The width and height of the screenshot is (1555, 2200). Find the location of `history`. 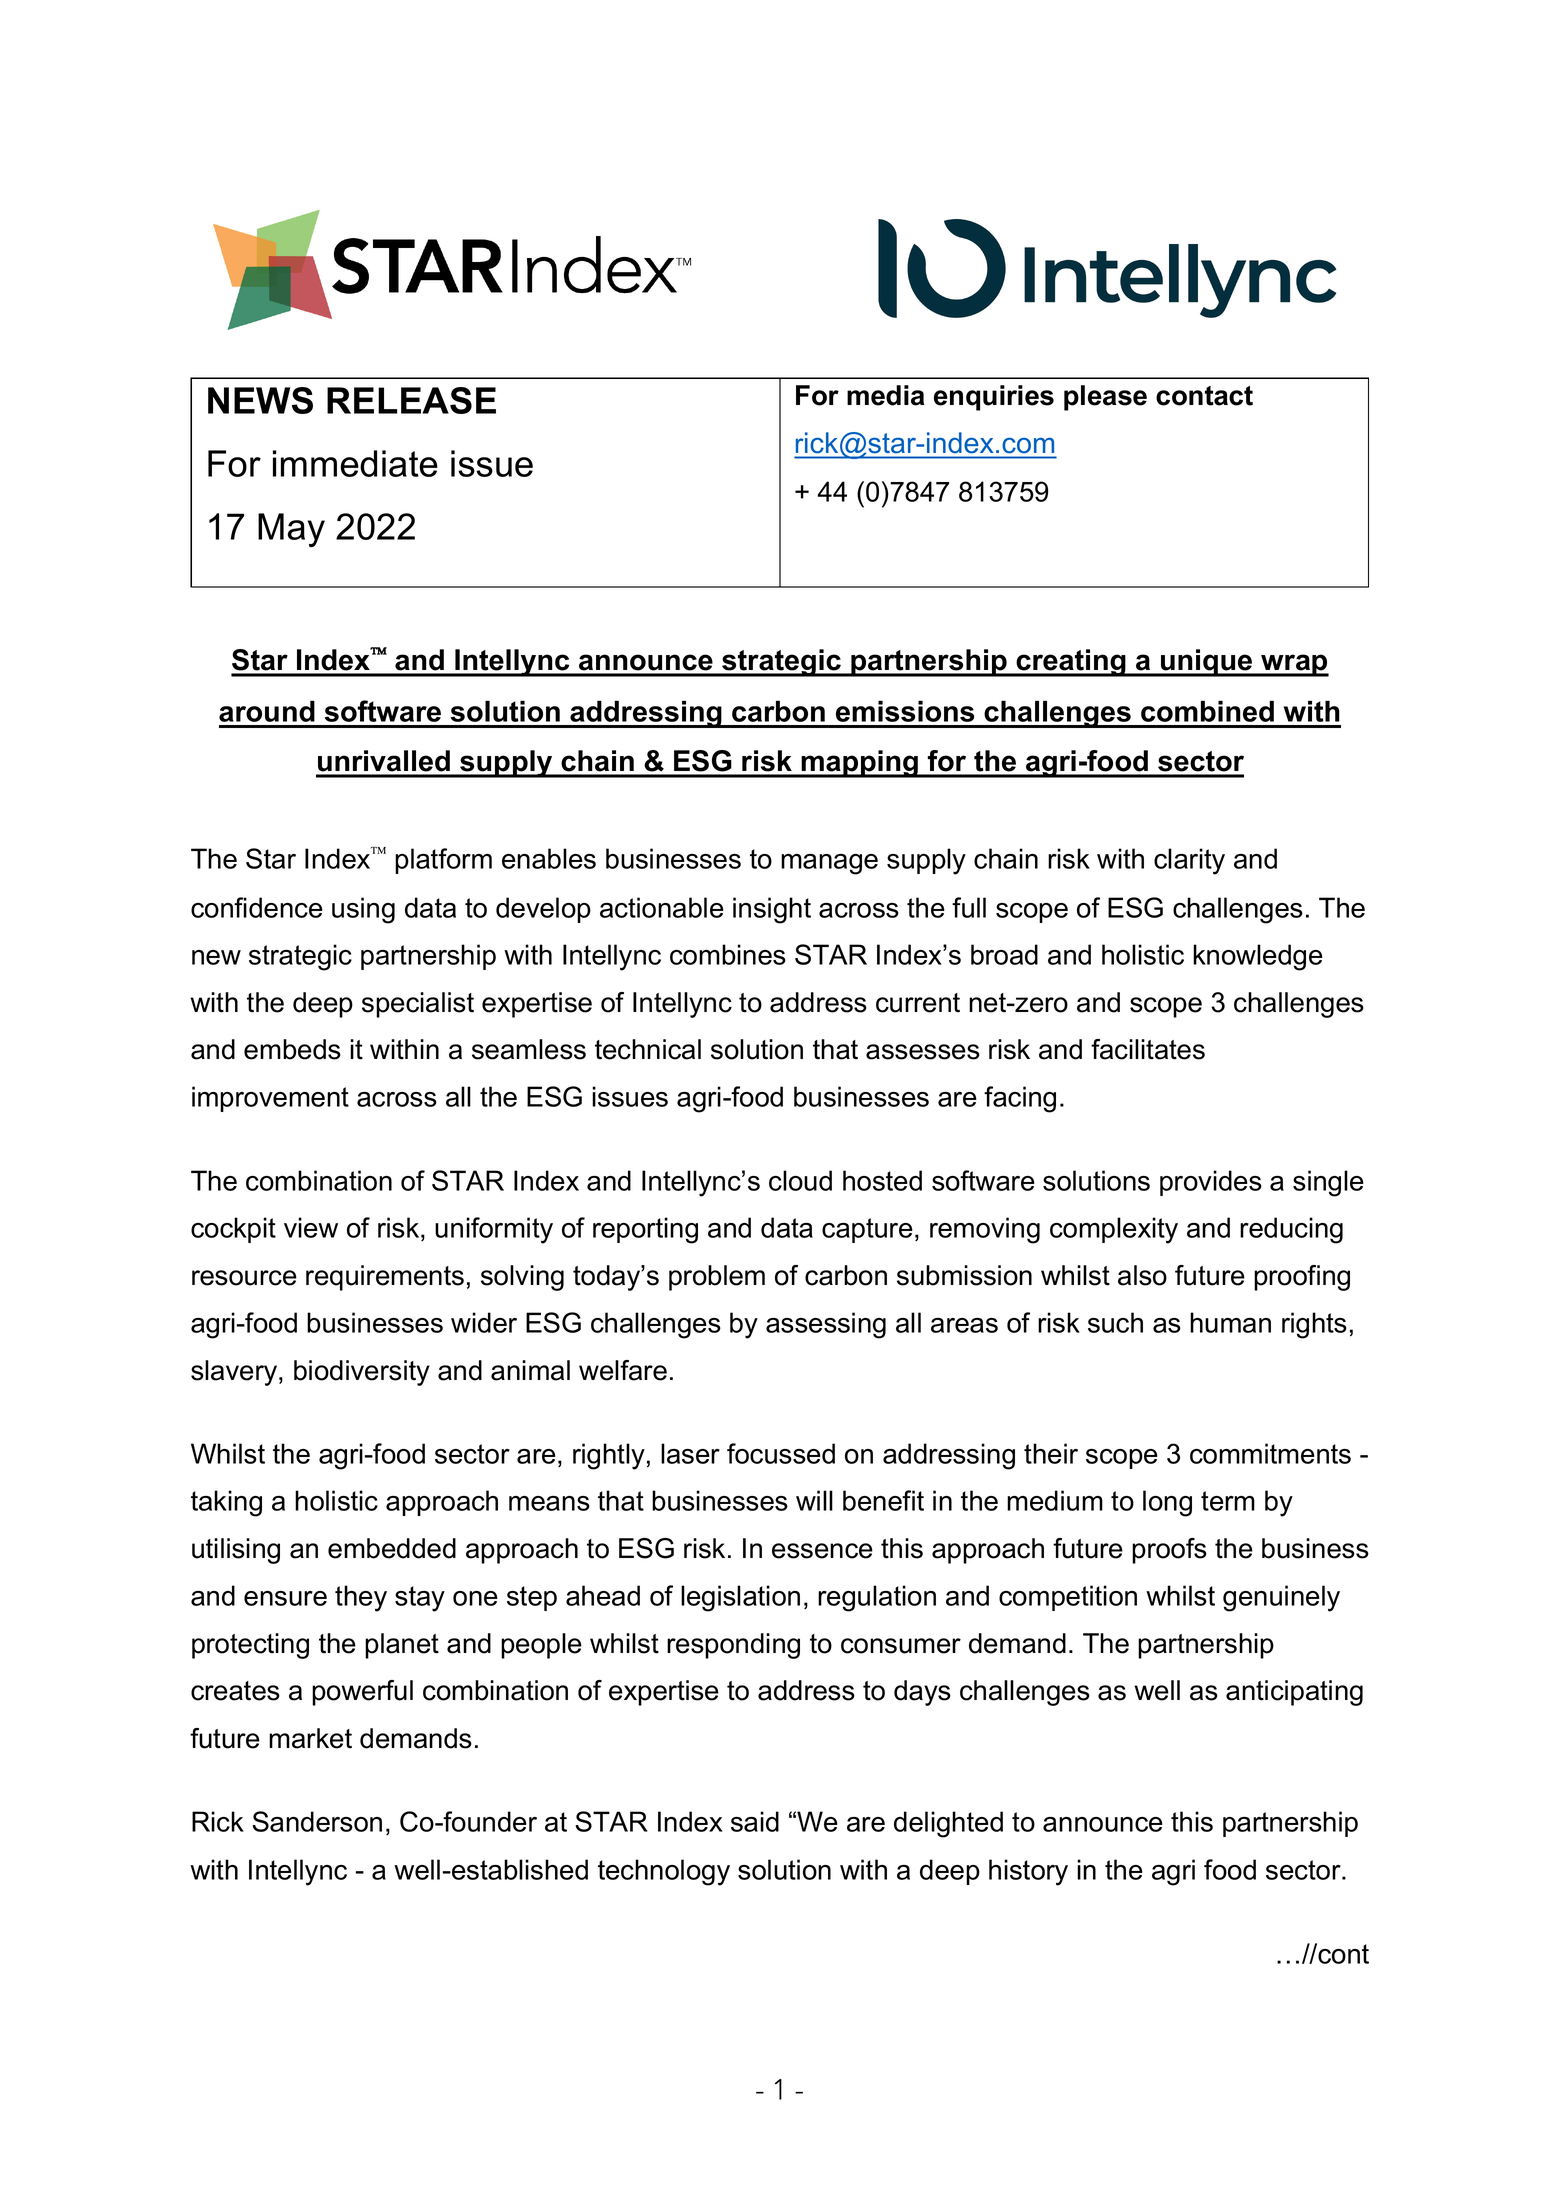

history is located at coordinates (1028, 1872).
